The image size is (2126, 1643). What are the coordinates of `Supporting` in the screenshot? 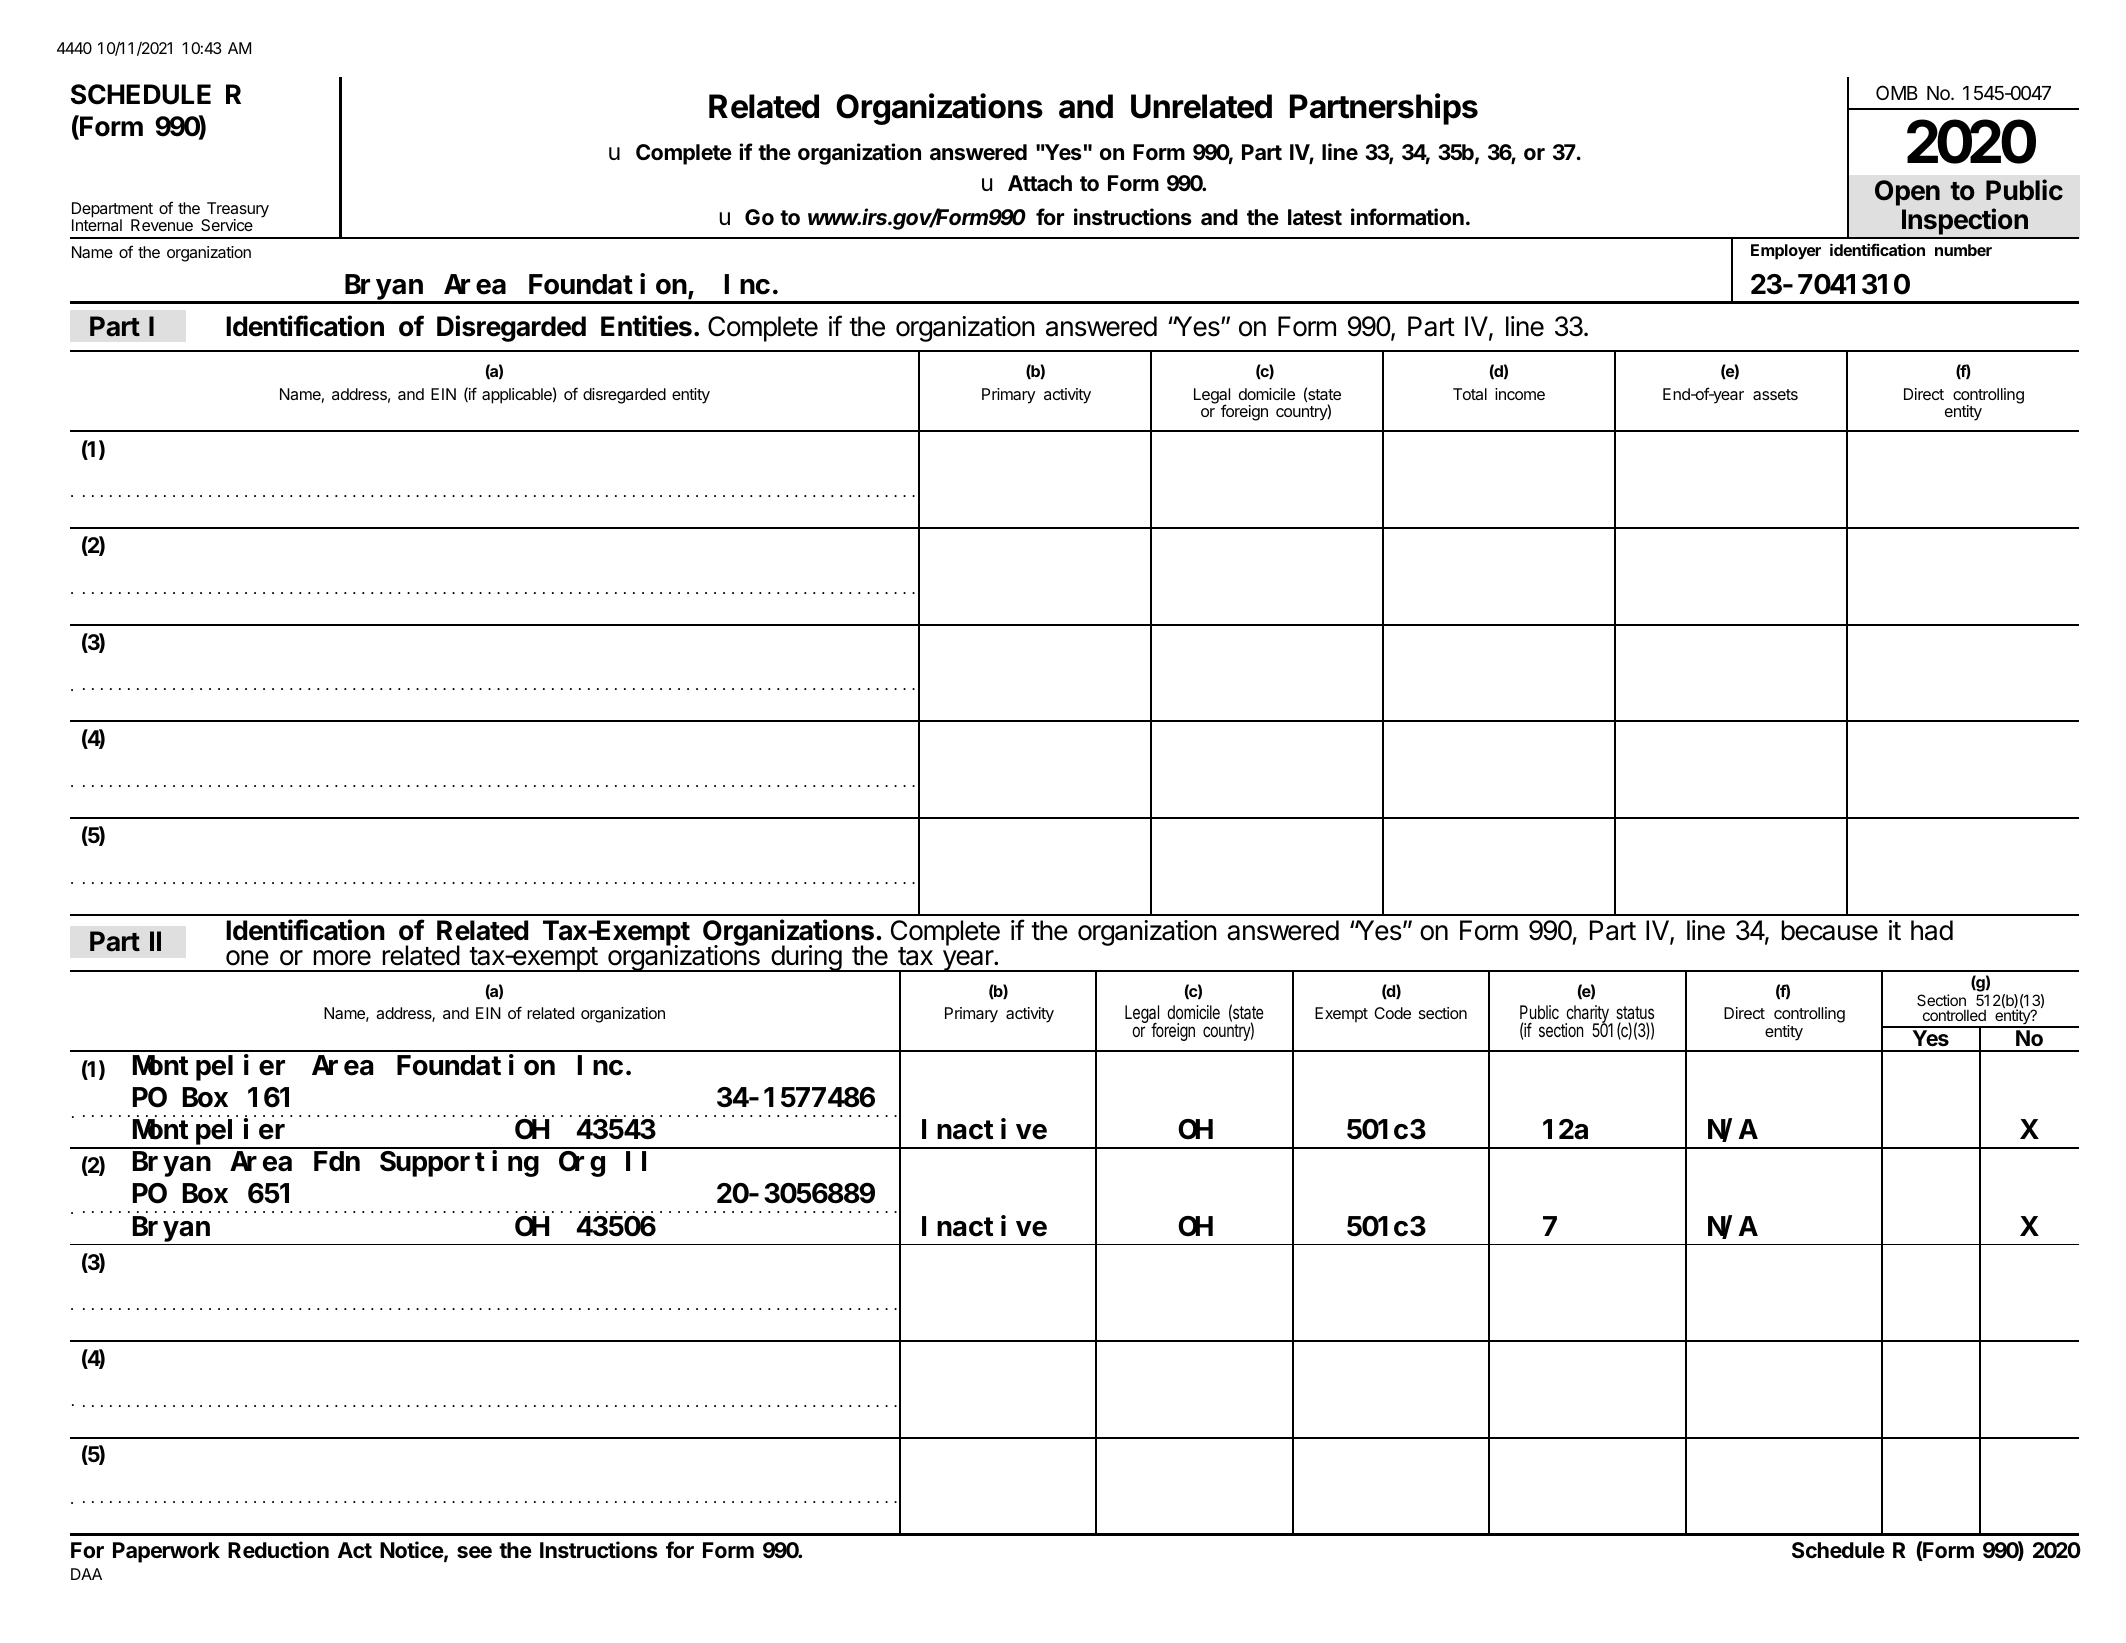 It's located at (459, 1164).
